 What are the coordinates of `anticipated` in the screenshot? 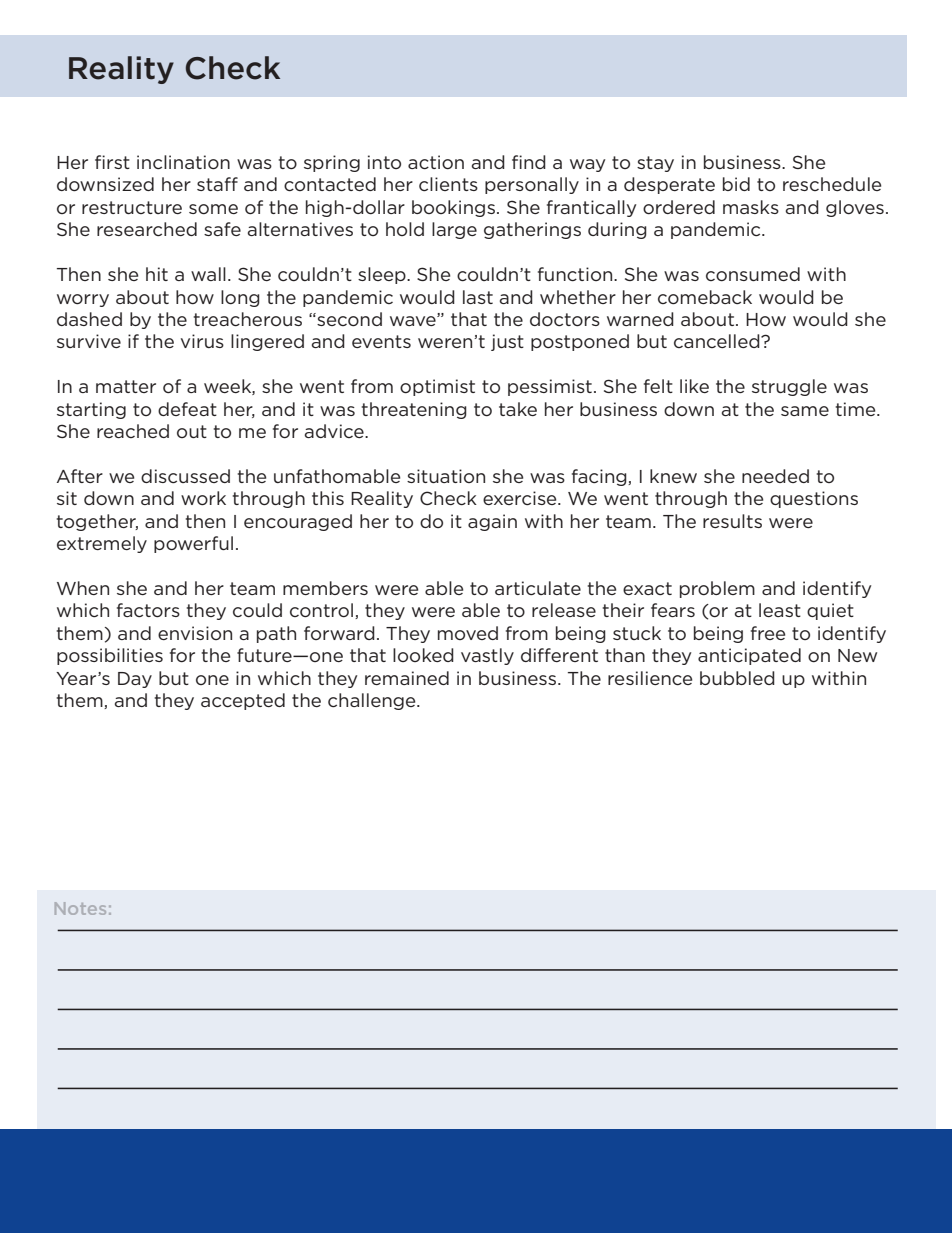 It's located at (749, 656).
